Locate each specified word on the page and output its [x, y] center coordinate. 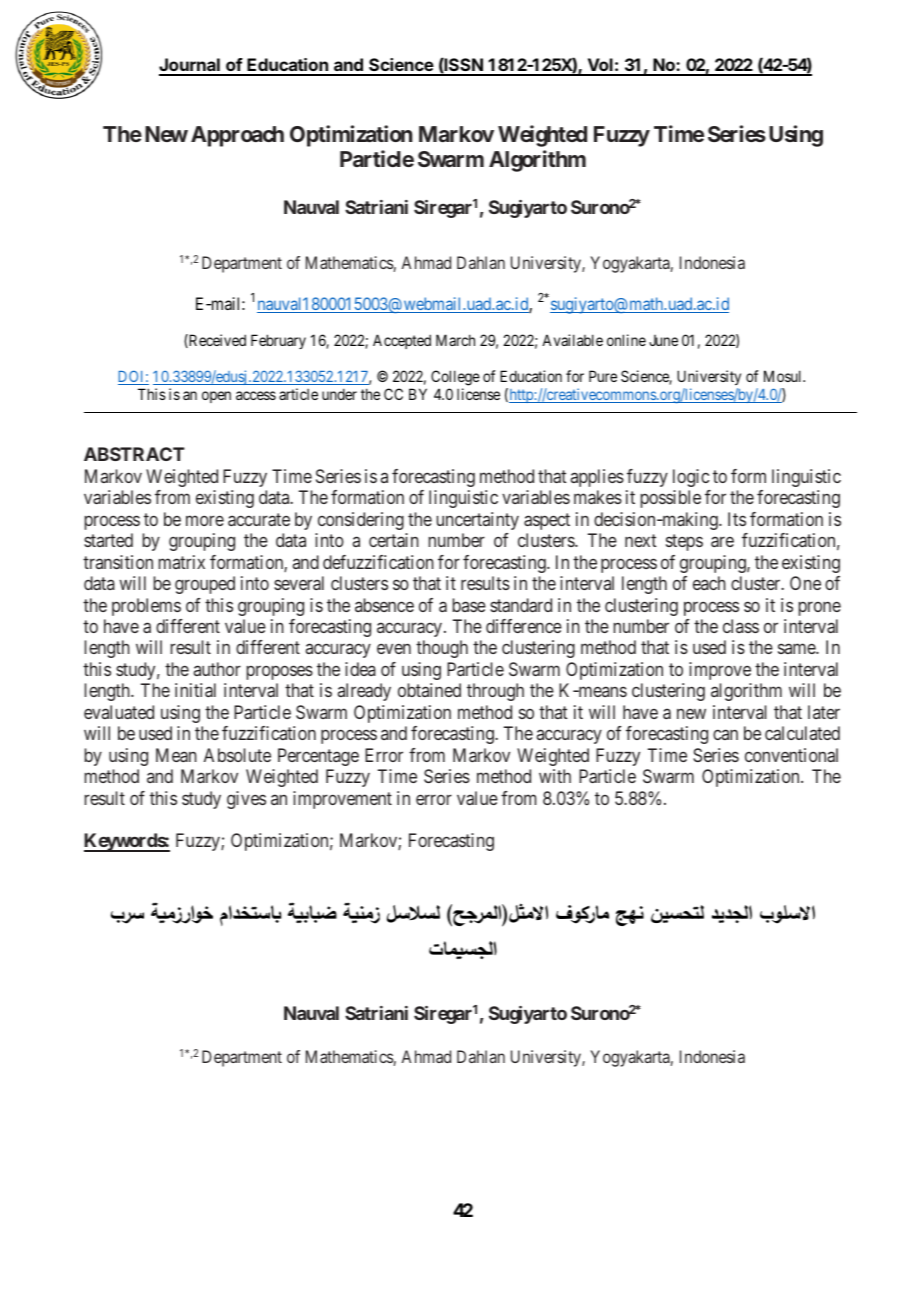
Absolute [237, 755]
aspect [547, 521]
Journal [190, 66]
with [555, 776]
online [626, 340]
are [722, 542]
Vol [600, 66]
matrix [181, 562]
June [663, 340]
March [455, 340]
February [278, 341]
